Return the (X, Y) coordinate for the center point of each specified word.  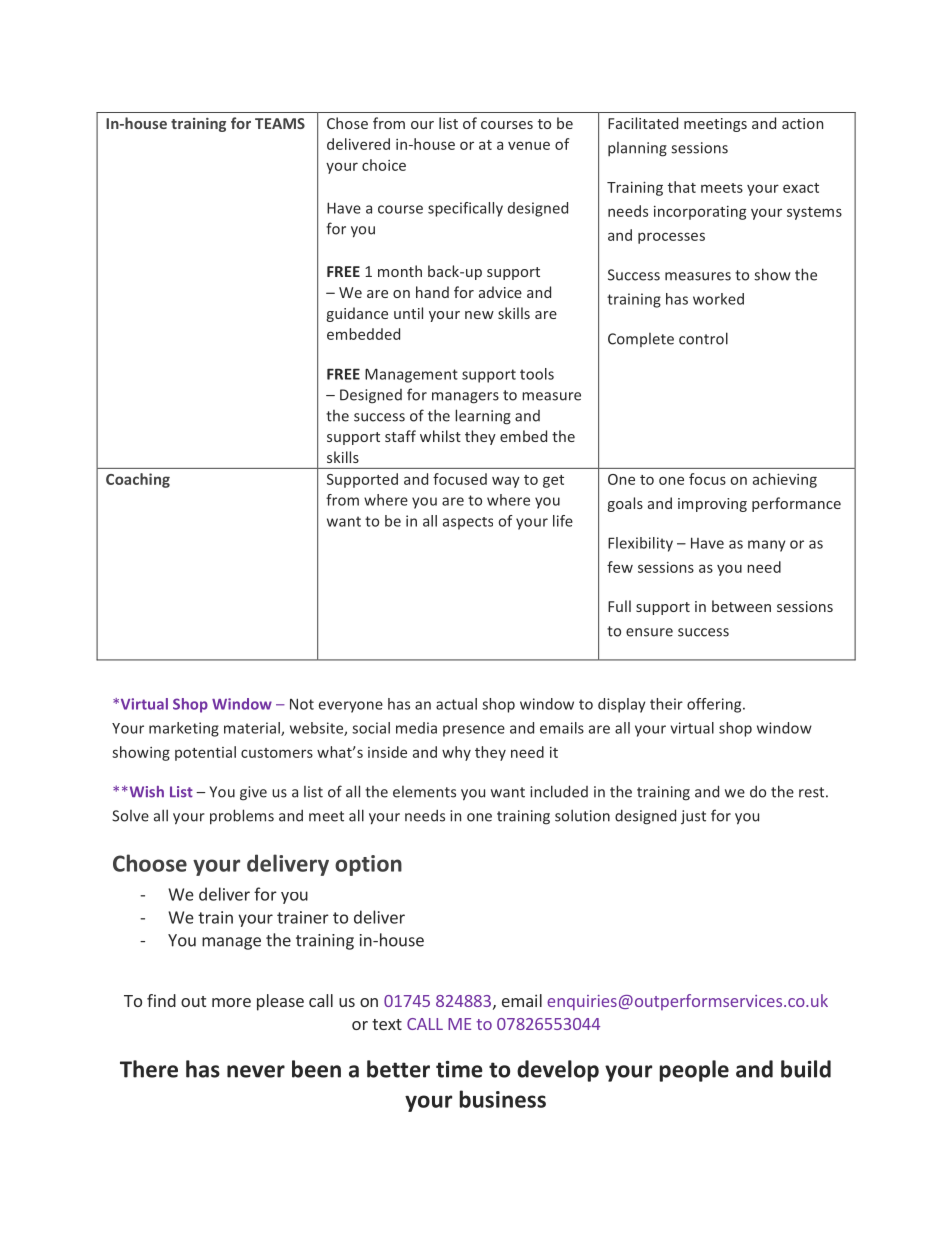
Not (302, 704)
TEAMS (280, 123)
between (741, 606)
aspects (468, 523)
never (256, 1071)
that (682, 187)
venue (529, 145)
